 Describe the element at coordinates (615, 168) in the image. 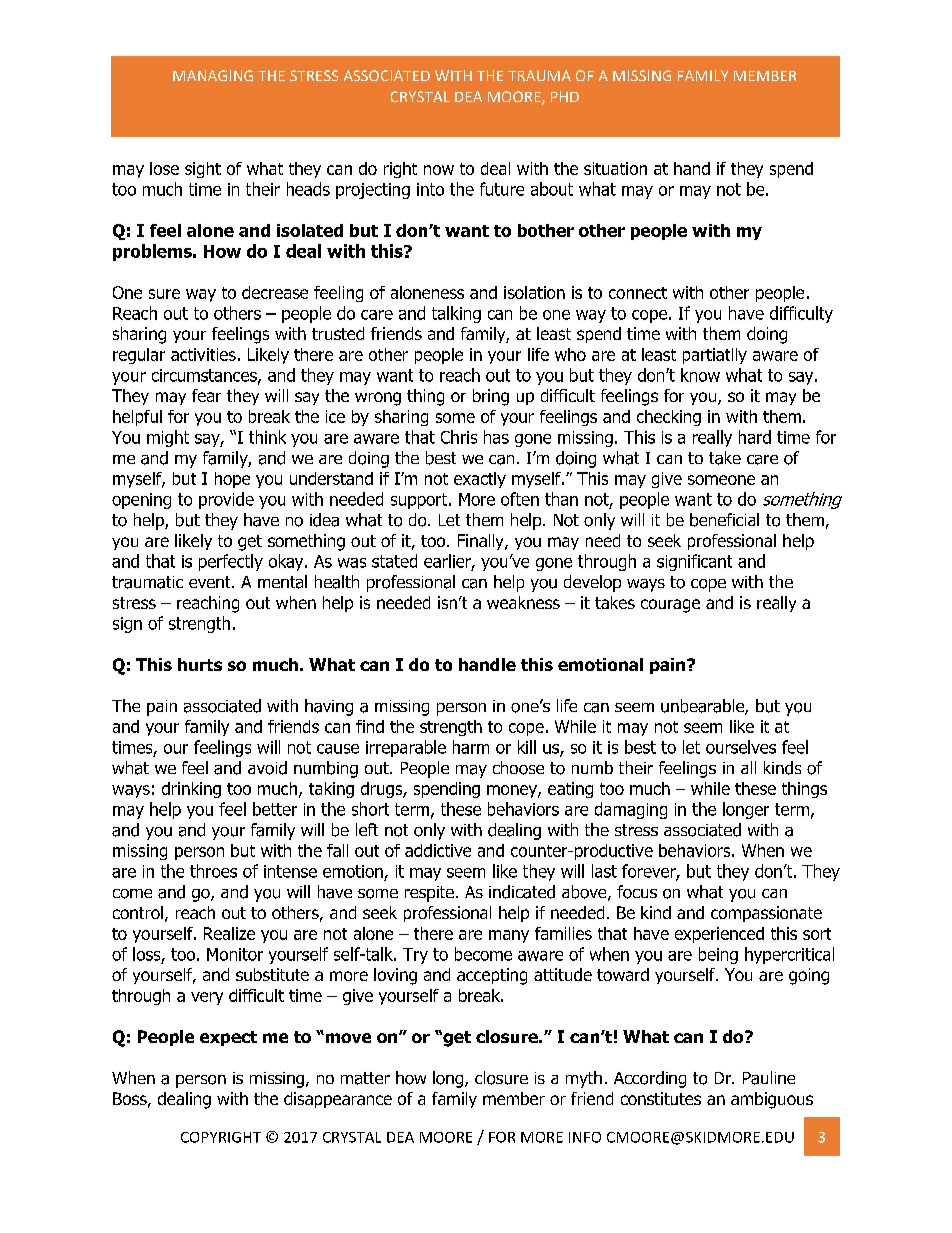

I see `situation` at that location.
